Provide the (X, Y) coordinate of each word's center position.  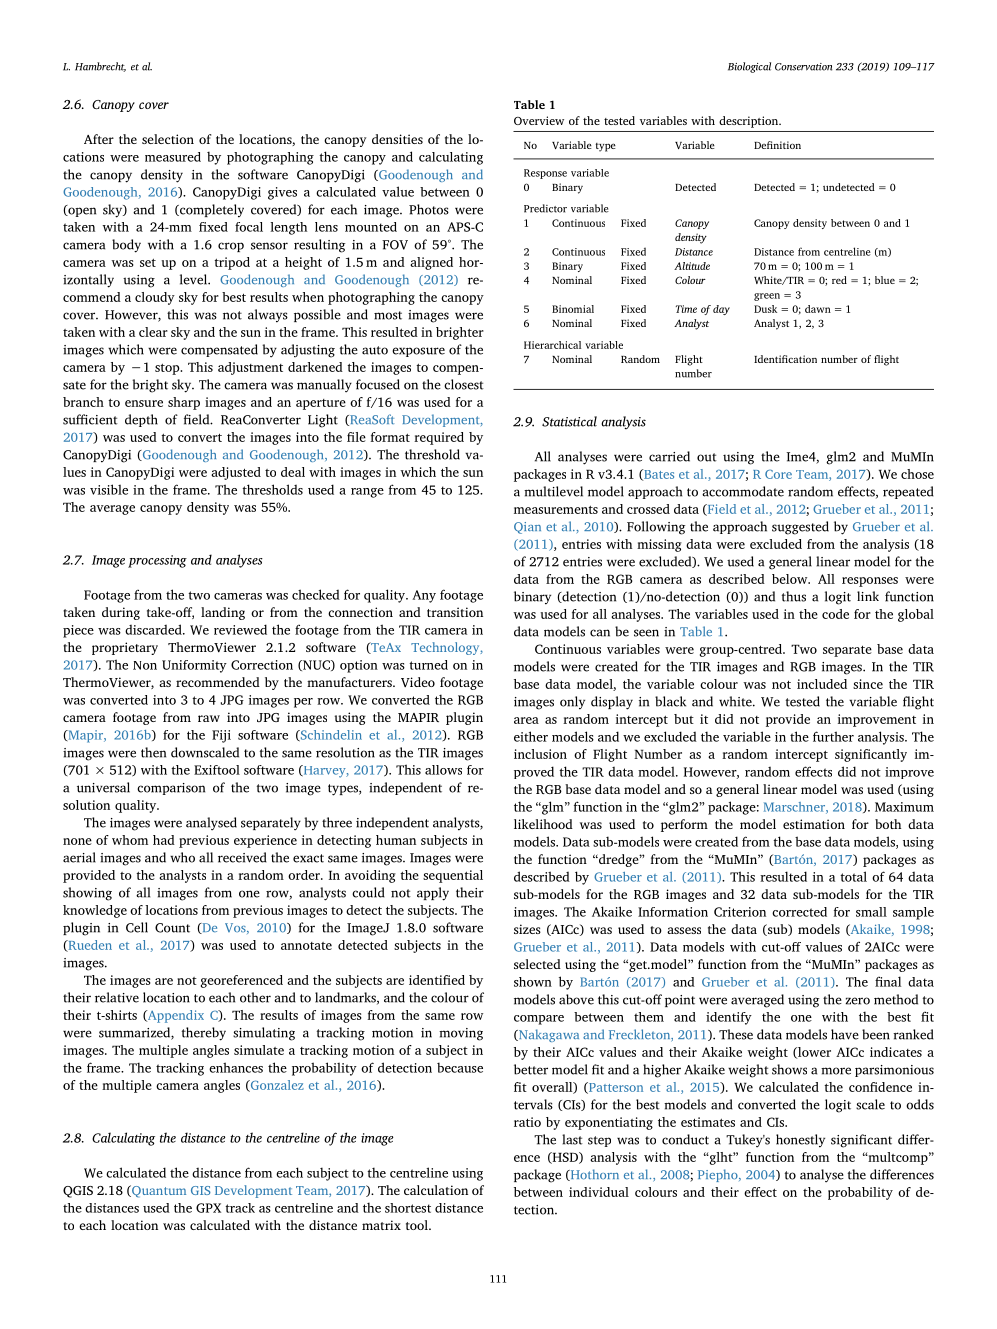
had (164, 840)
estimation (814, 824)
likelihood (543, 824)
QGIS (78, 1192)
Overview (539, 120)
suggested (800, 528)
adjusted (236, 473)
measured (173, 157)
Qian (527, 528)
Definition (777, 145)
